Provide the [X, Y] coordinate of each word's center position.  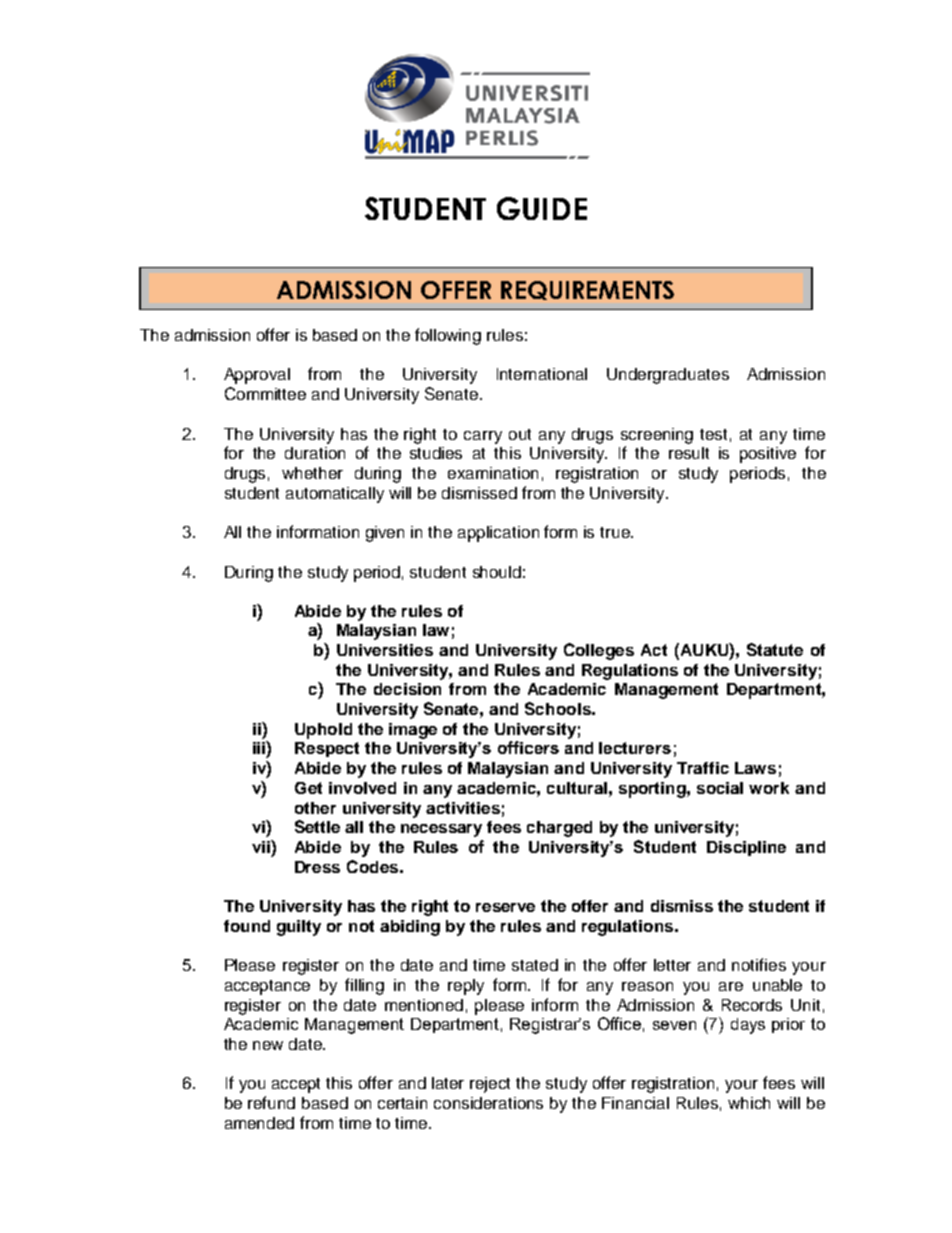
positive [768, 455]
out [520, 434]
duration [315, 453]
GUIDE [542, 208]
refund [271, 1102]
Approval [257, 376]
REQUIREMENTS [587, 290]
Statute [775, 649]
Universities [385, 650]
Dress [317, 867]
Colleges [599, 651]
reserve [505, 907]
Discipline [746, 848]
